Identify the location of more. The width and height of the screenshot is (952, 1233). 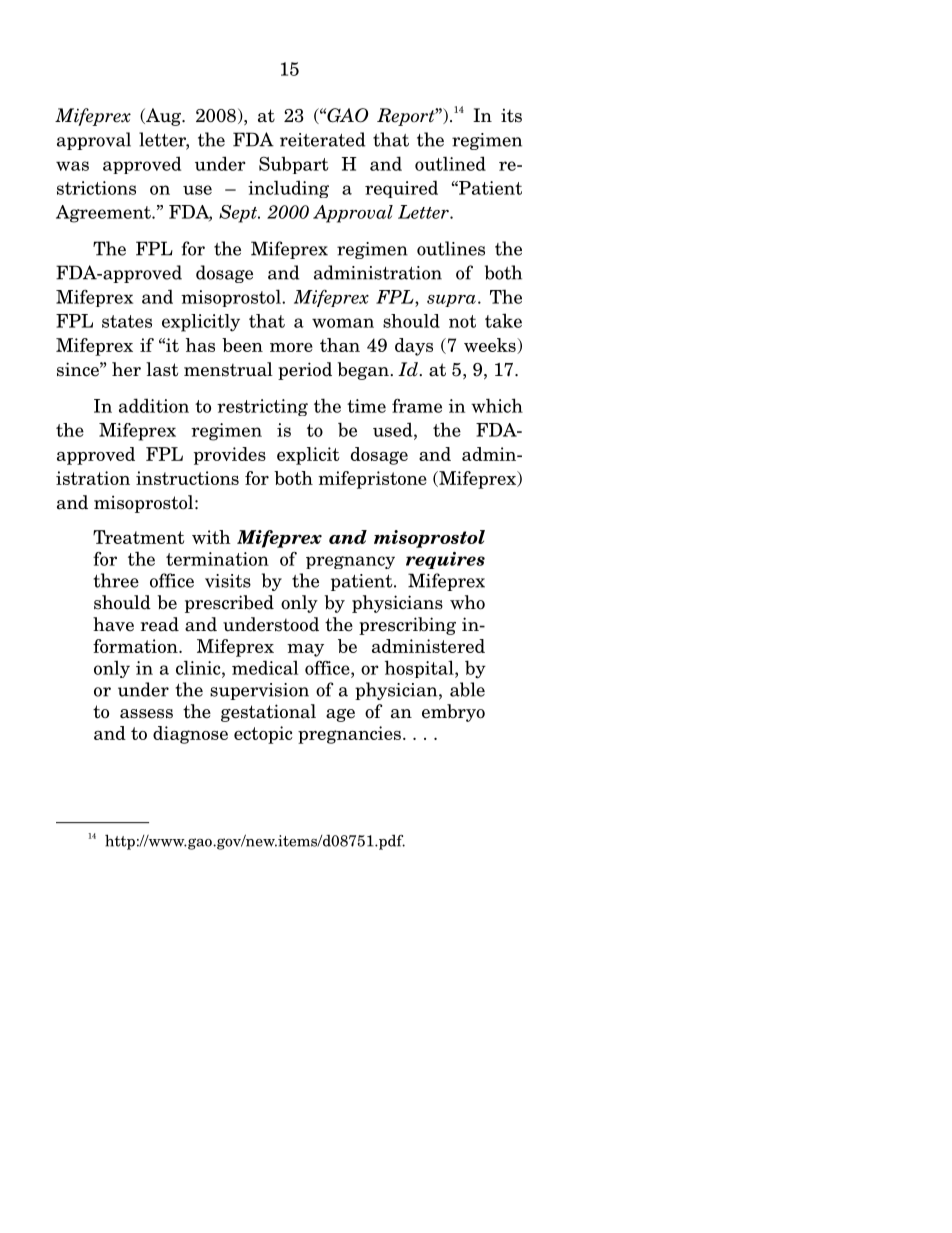
(291, 347).
